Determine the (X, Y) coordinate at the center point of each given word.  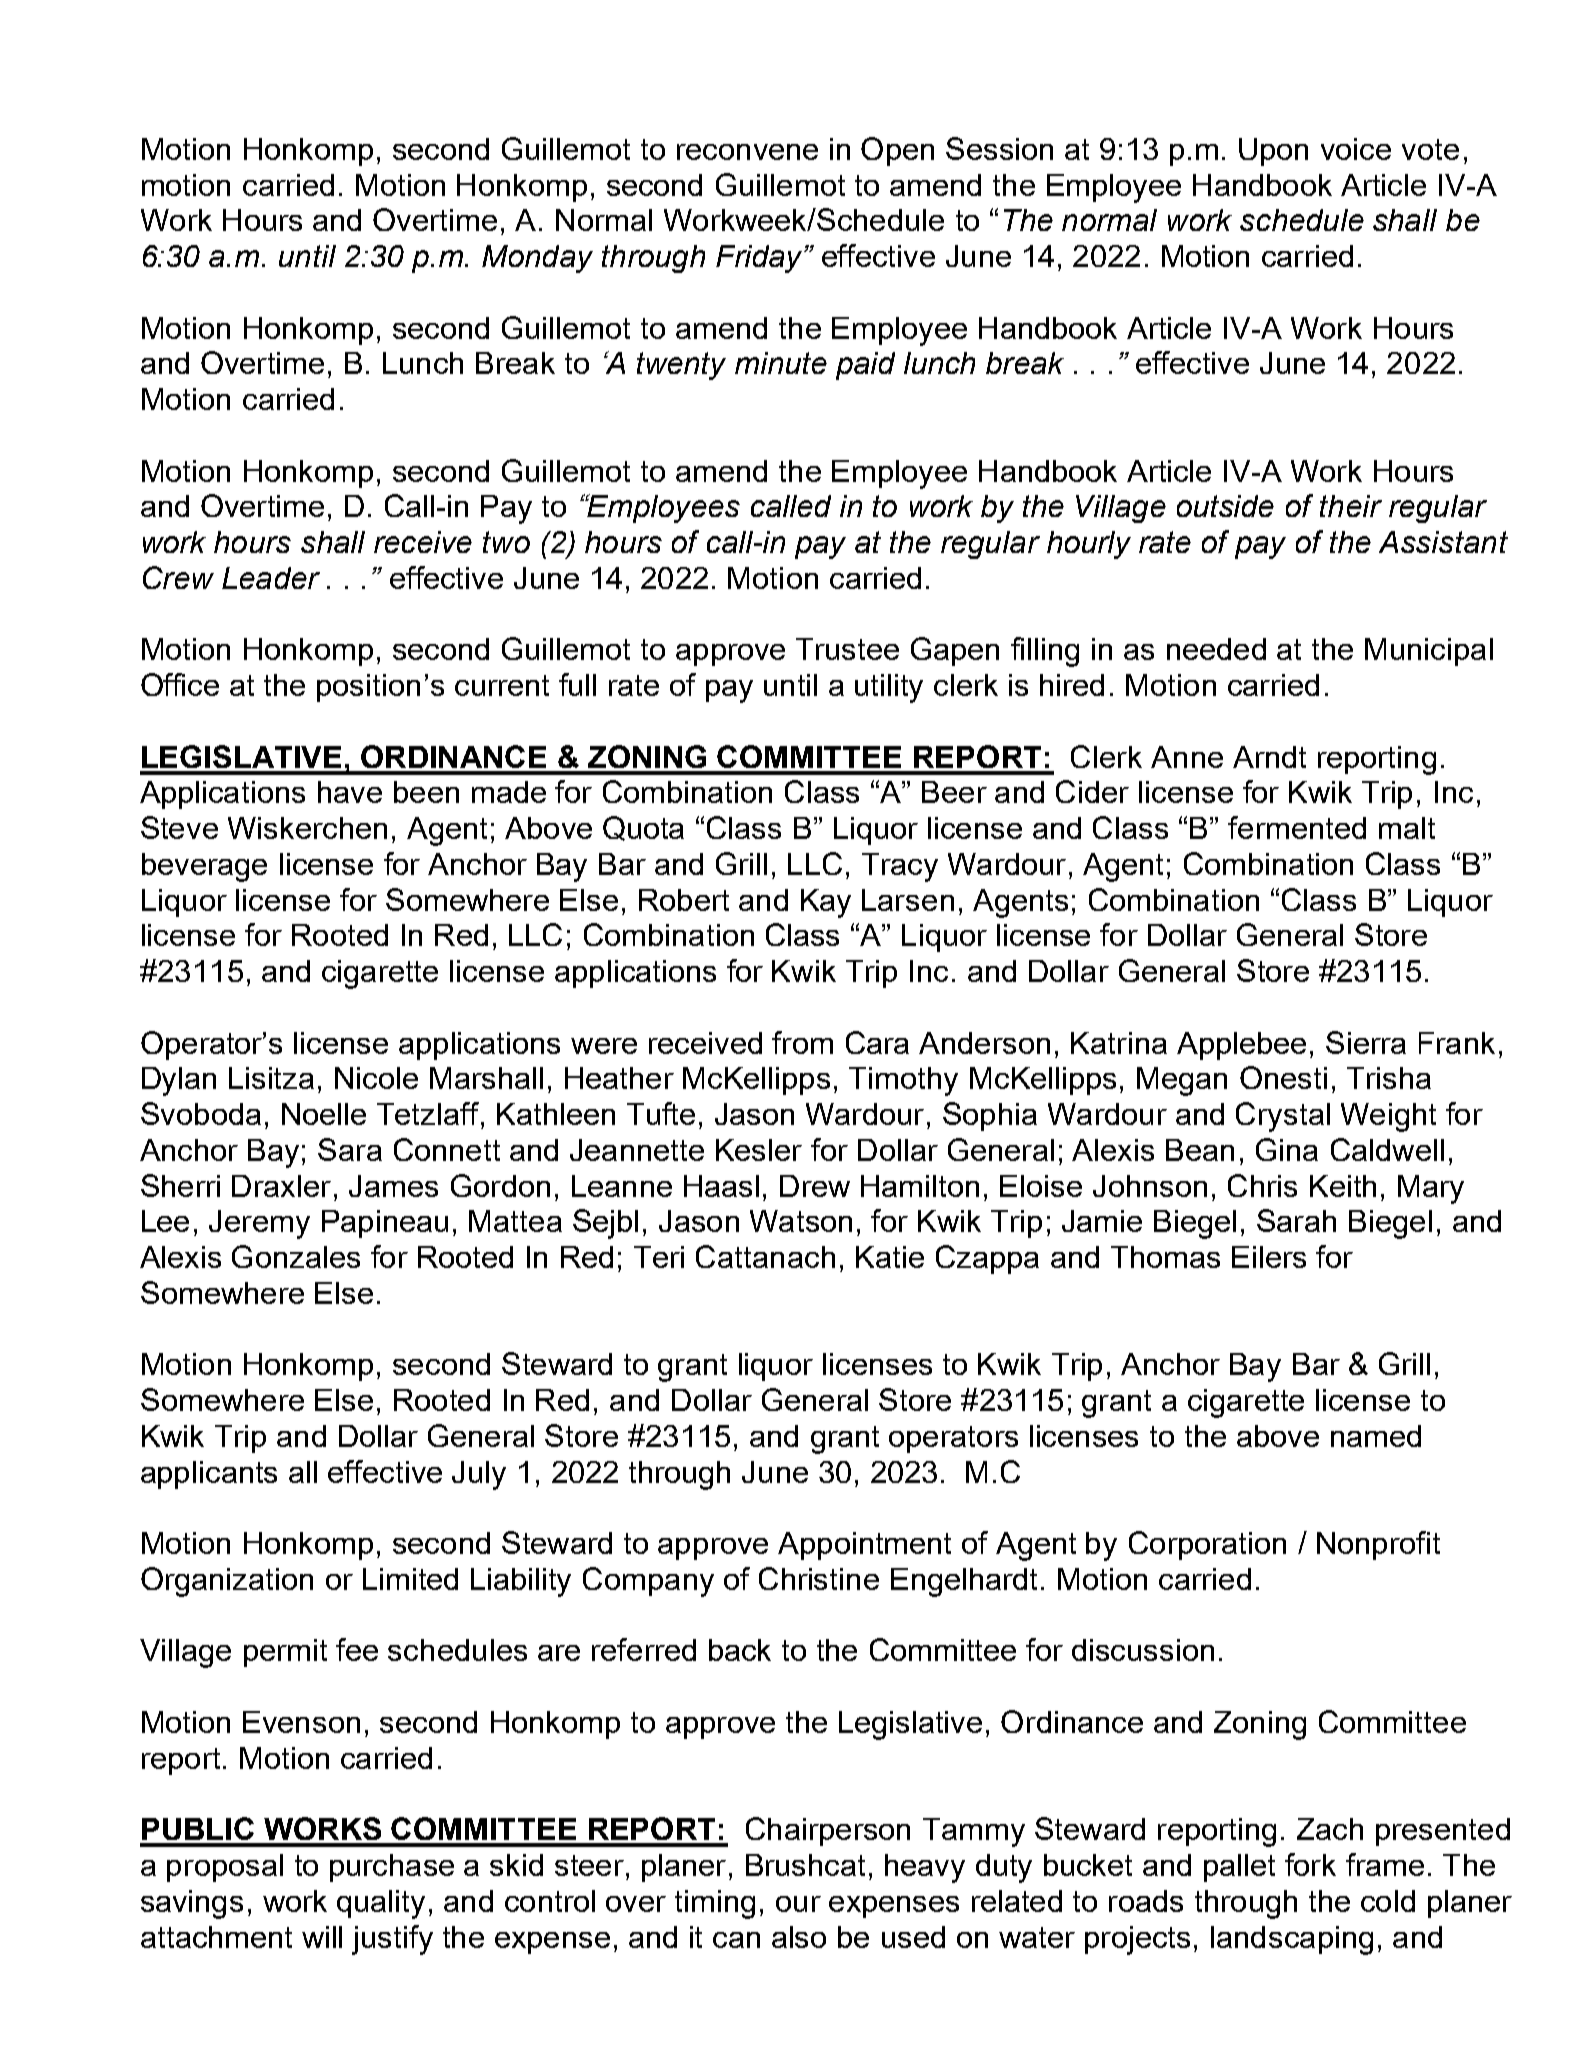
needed (1216, 649)
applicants (209, 1475)
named (1376, 1436)
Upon (1273, 152)
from (802, 1042)
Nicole (376, 1078)
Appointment (864, 1546)
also (799, 1937)
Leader (271, 578)
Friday (760, 259)
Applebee (1241, 1046)
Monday (537, 259)
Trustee (847, 649)
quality (381, 1904)
